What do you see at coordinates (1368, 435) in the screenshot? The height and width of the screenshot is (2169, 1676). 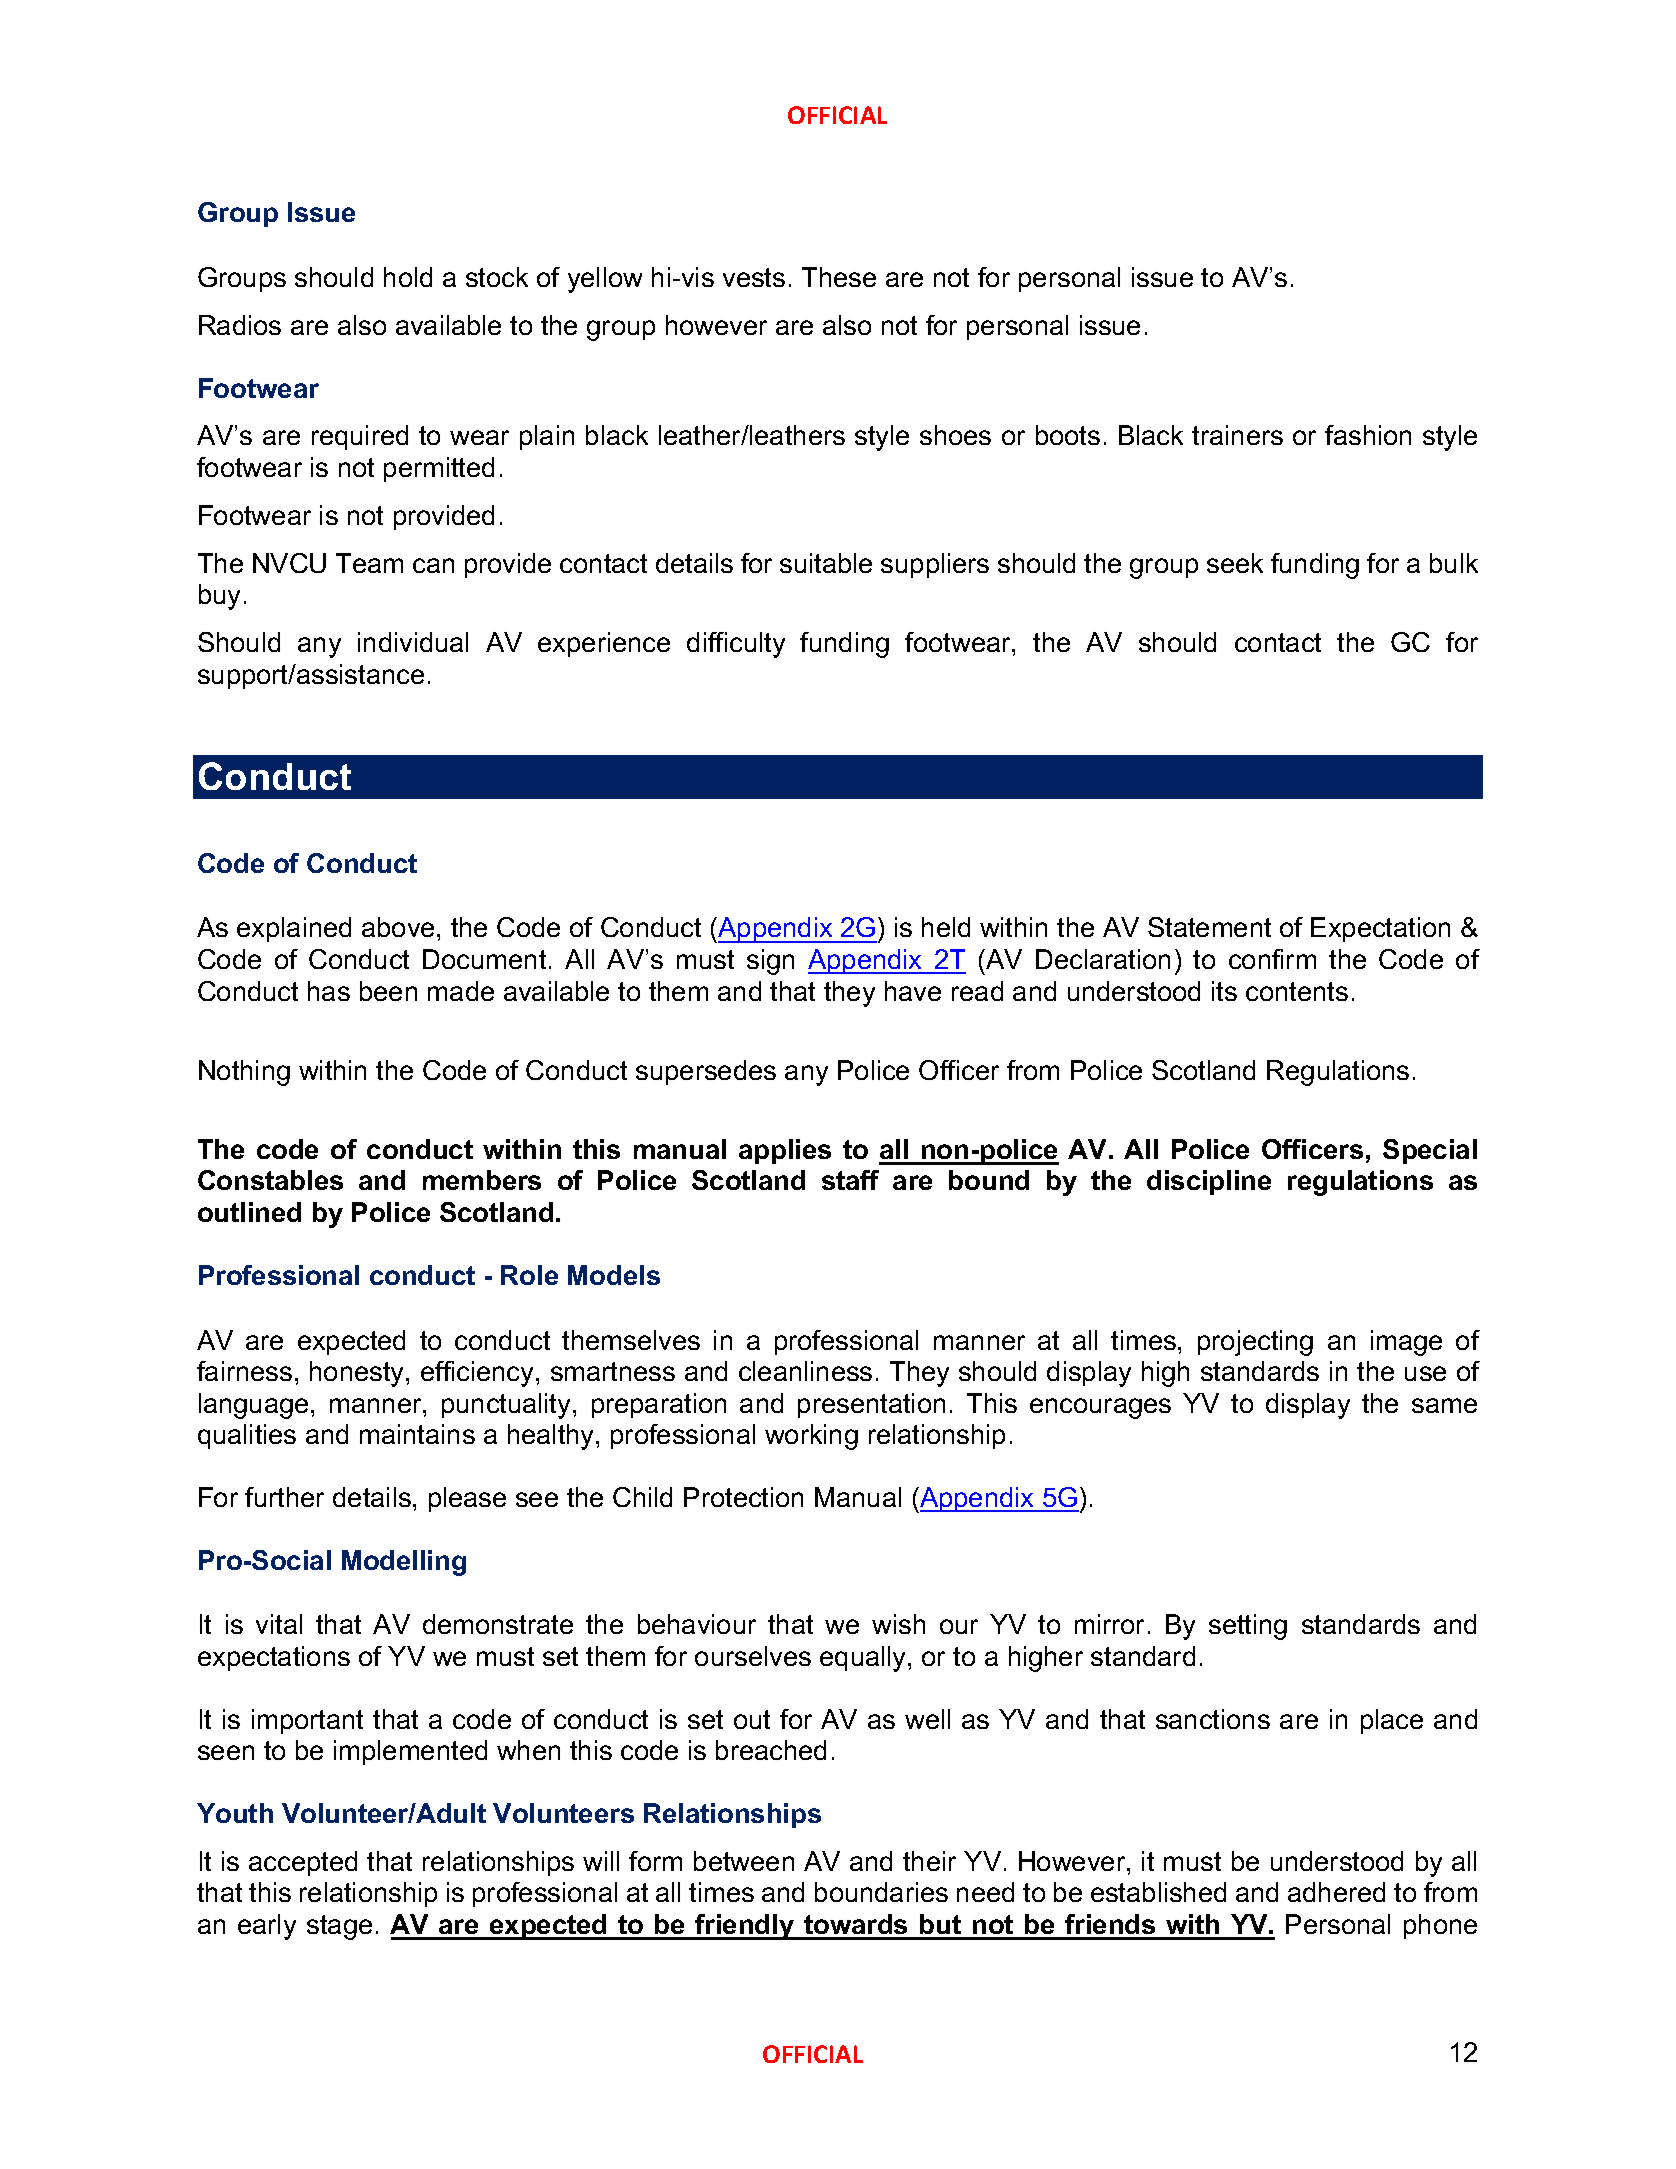 I see `fashion` at bounding box center [1368, 435].
